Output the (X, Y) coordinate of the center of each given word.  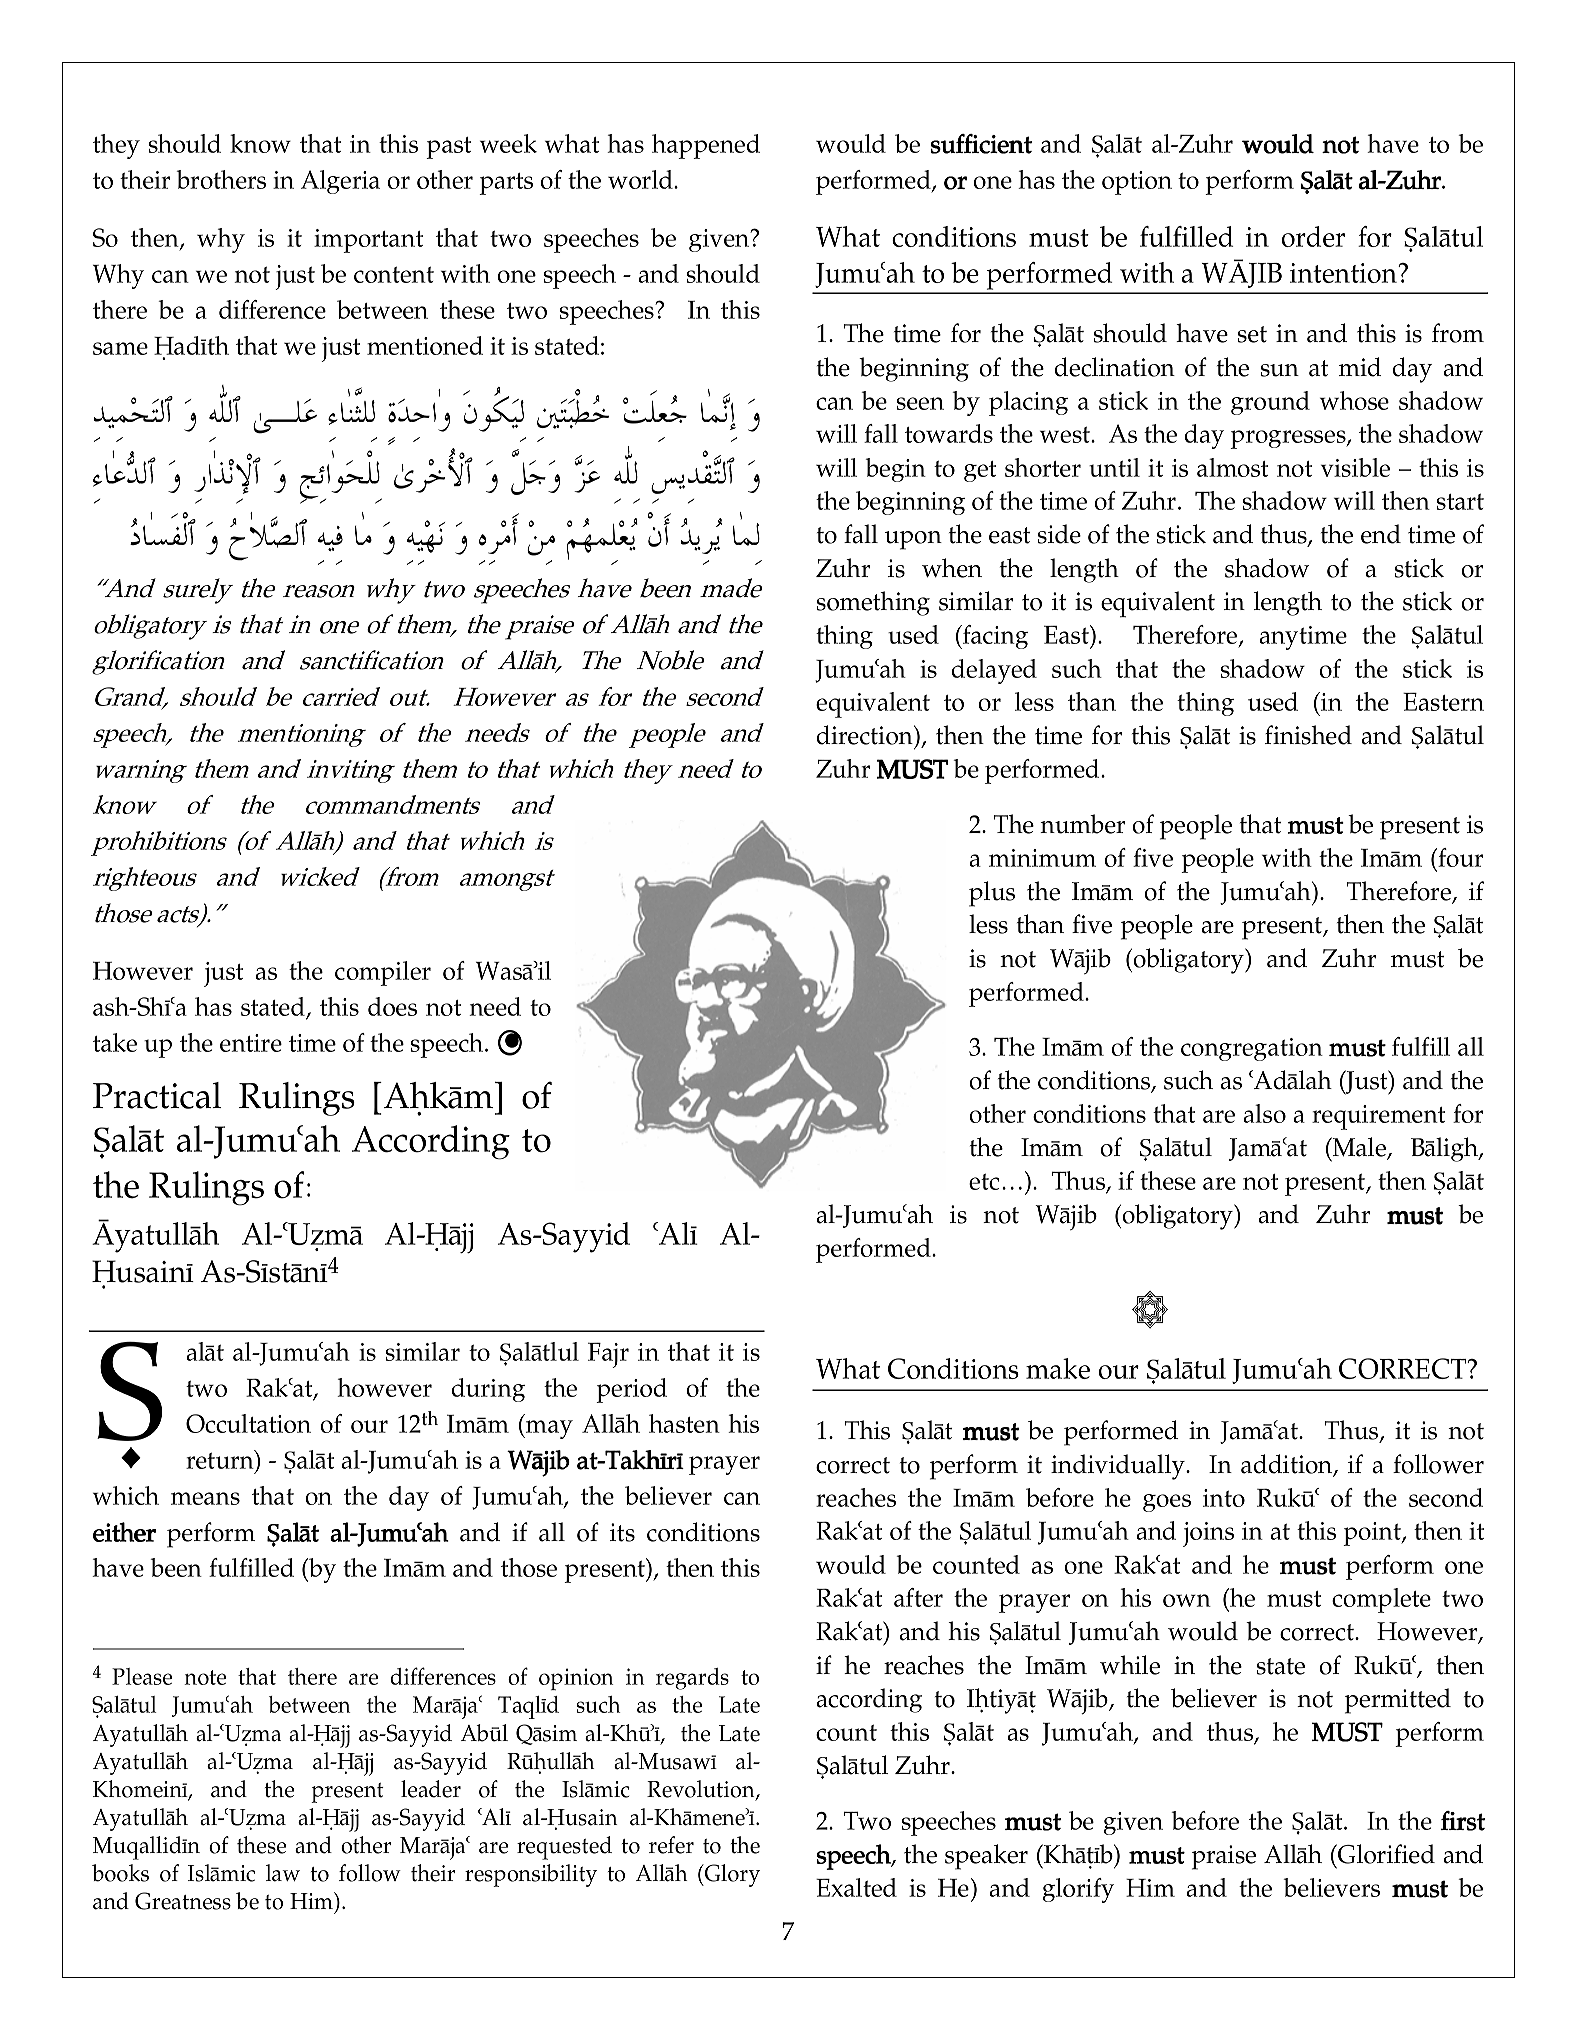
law (283, 1873)
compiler (383, 973)
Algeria (340, 182)
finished (1308, 735)
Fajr (608, 1355)
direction (866, 735)
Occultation (248, 1423)
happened (706, 146)
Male (1359, 1148)
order (1313, 236)
